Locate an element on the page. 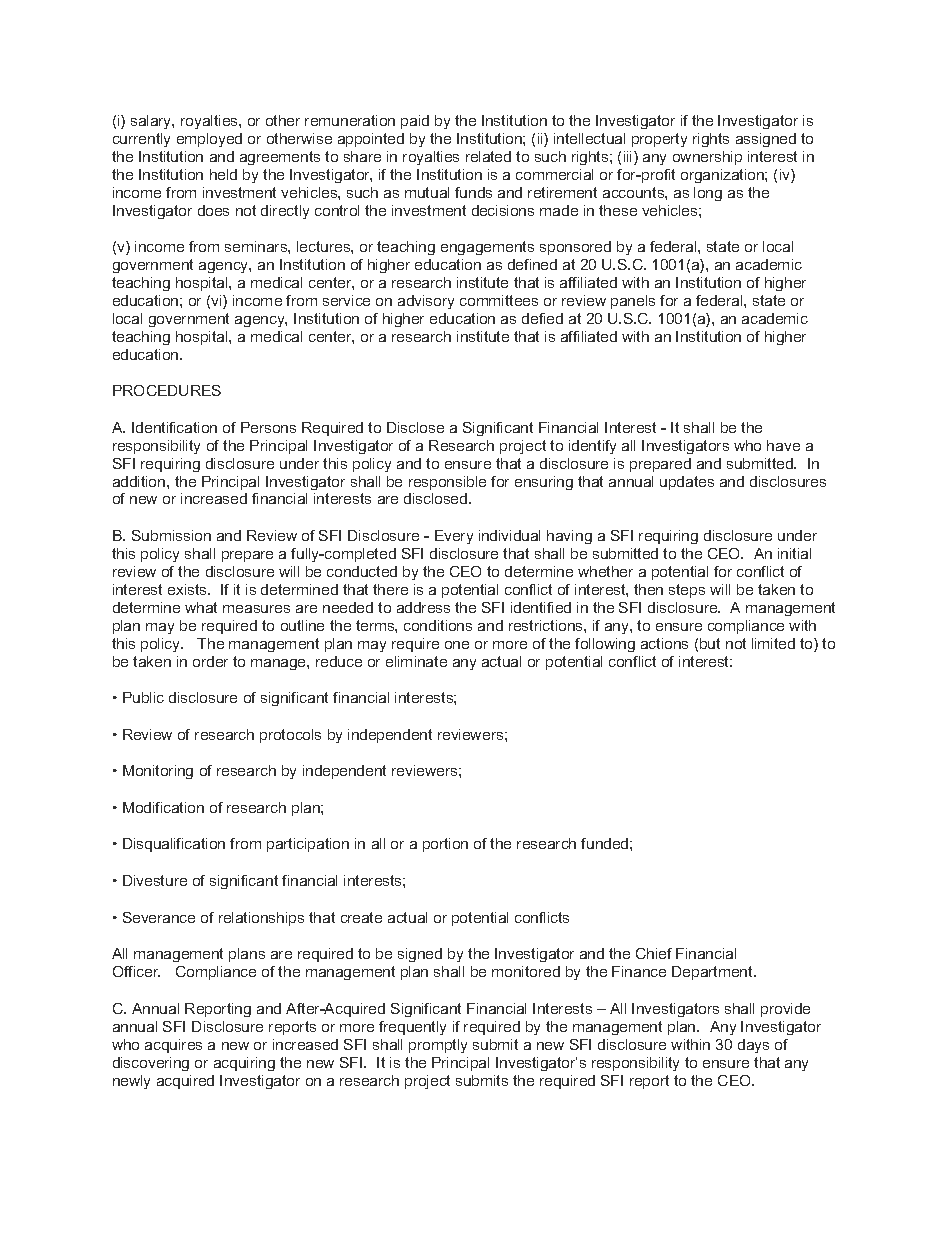 The width and height of the page is (952, 1233). Disqualification is located at coordinates (174, 845).
